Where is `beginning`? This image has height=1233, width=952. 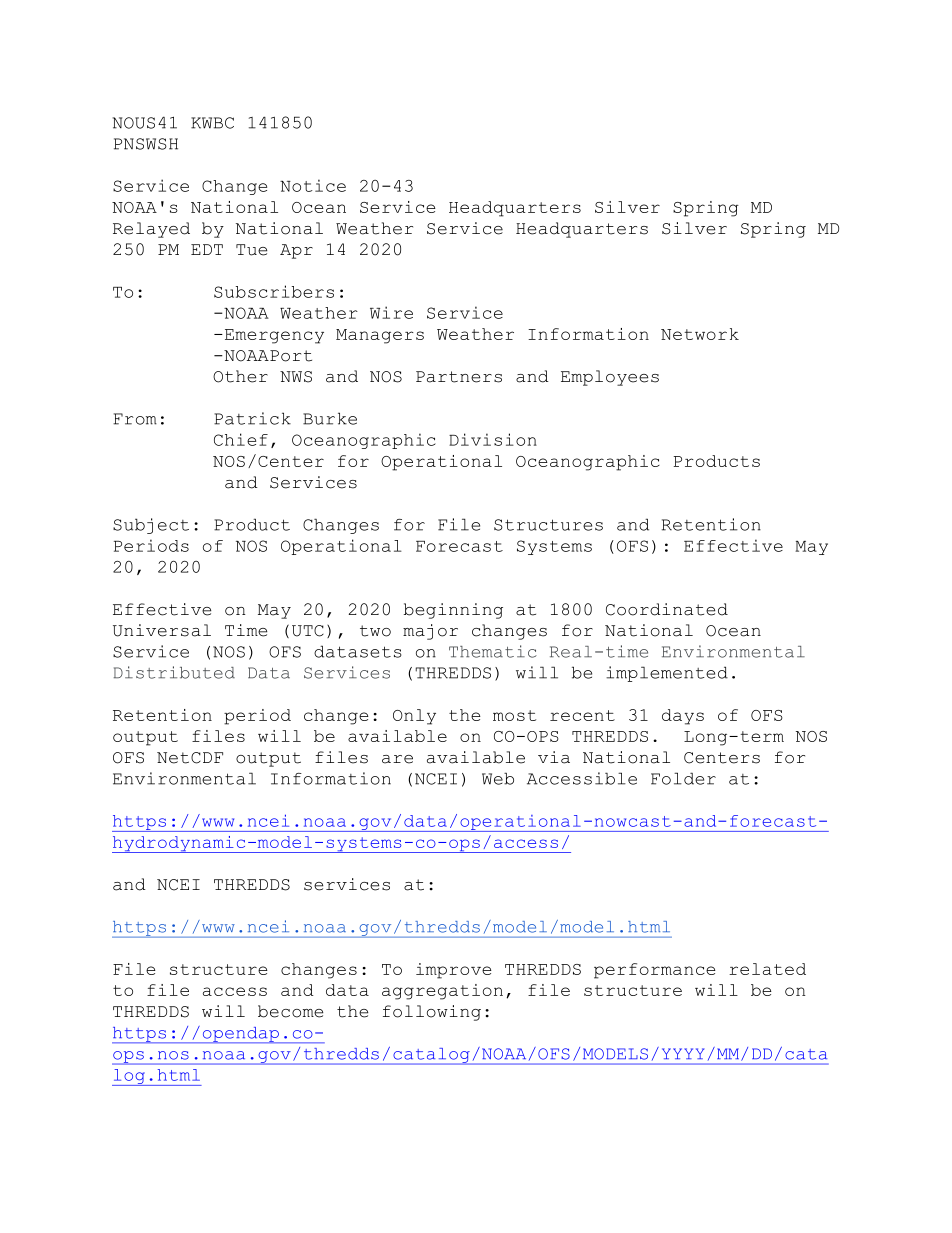 beginning is located at coordinates (453, 611).
